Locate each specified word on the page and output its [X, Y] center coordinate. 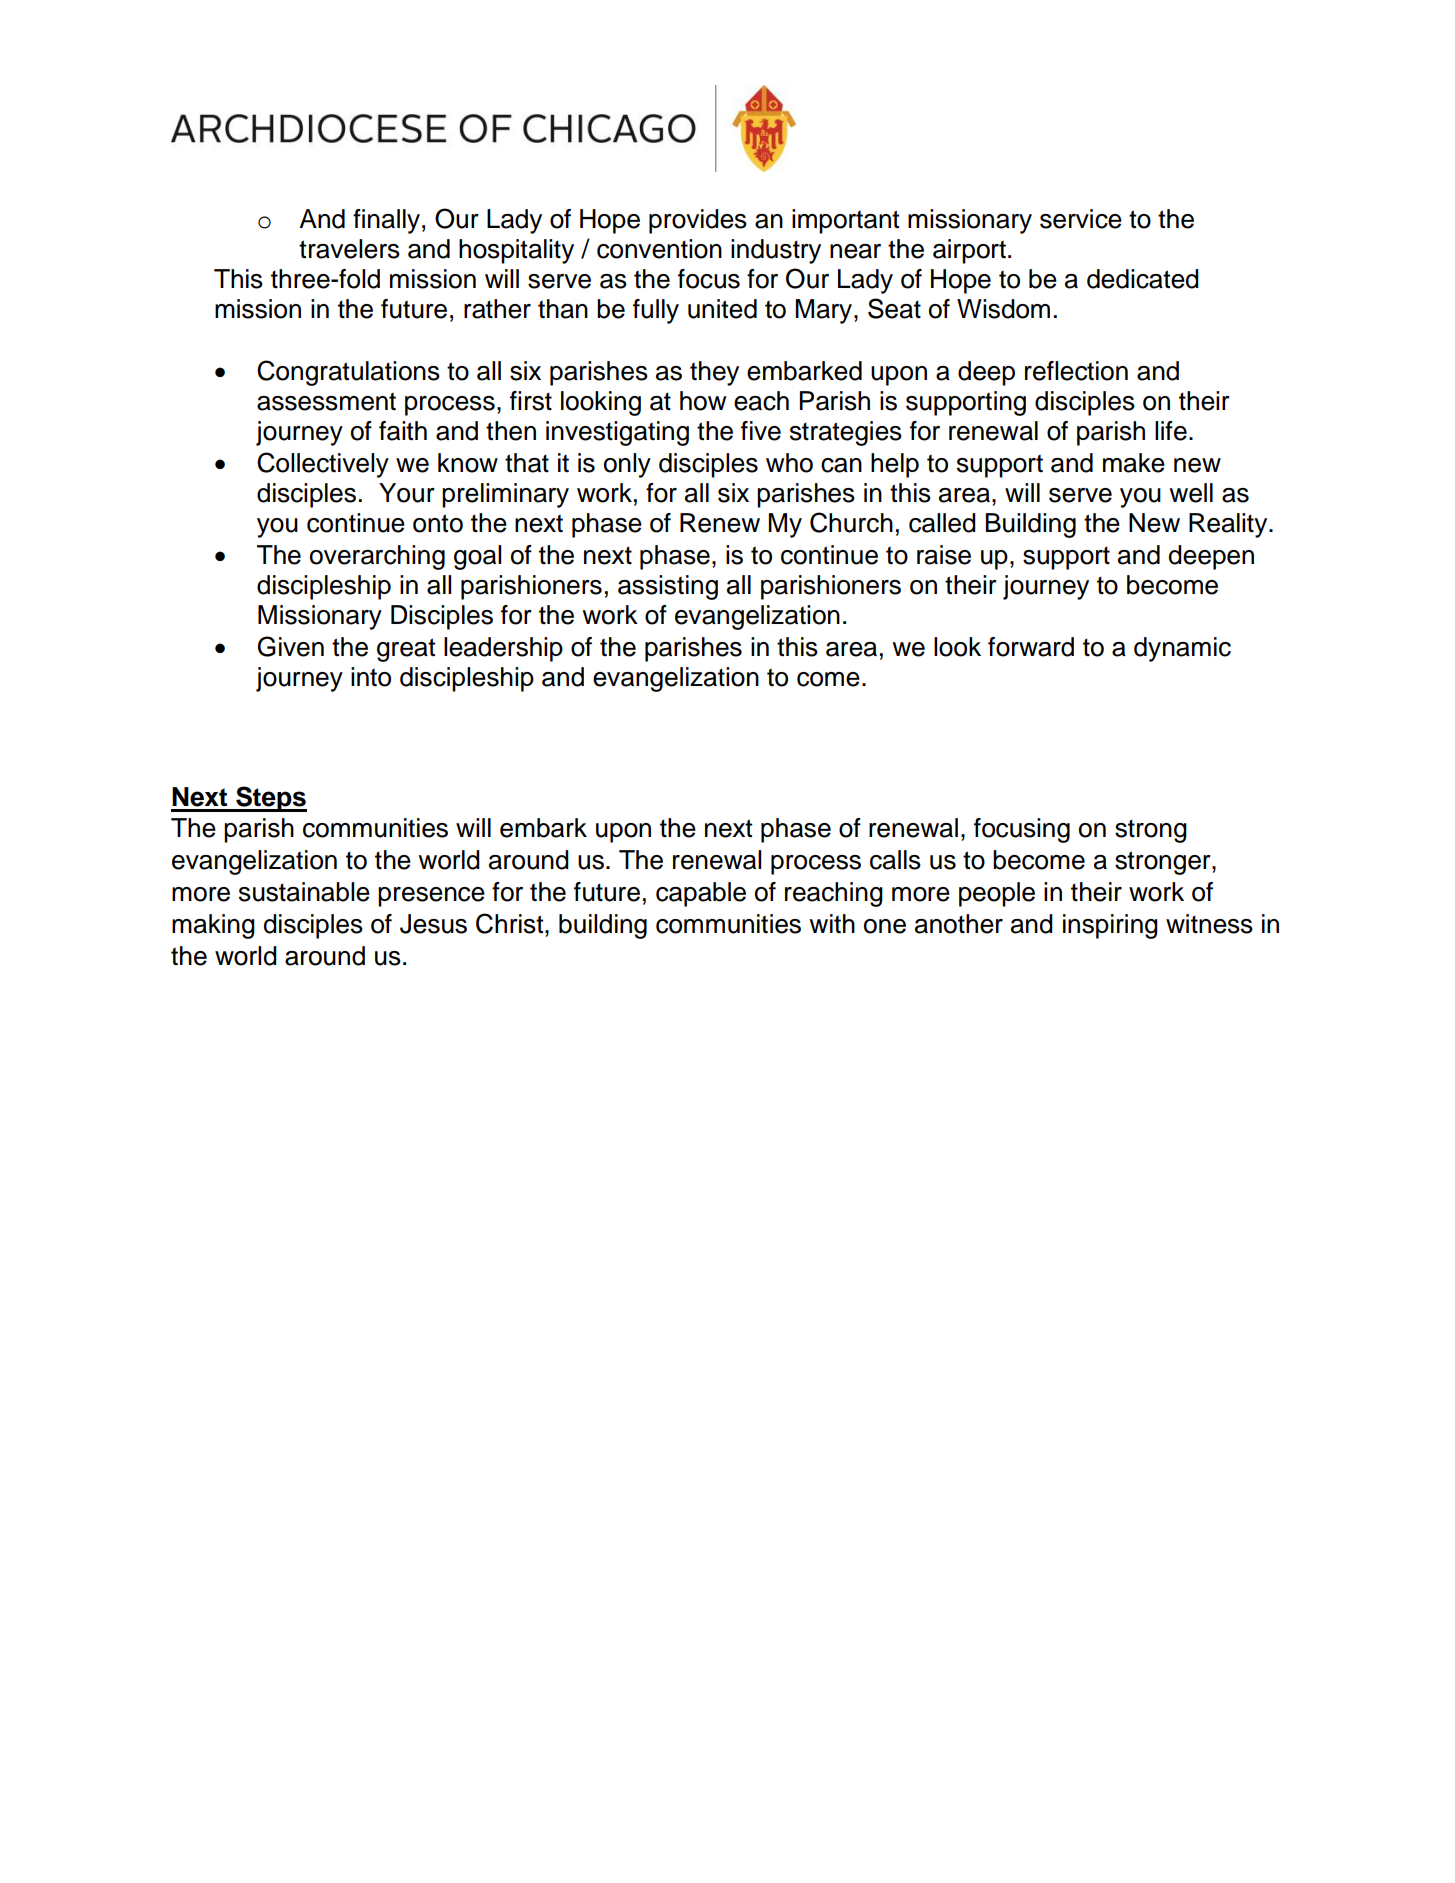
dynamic [1182, 649]
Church [851, 522]
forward [1031, 647]
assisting [668, 587]
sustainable [304, 892]
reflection [1076, 371]
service [1081, 219]
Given [291, 646]
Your [407, 493]
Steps [270, 799]
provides [698, 221]
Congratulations [348, 373]
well [1191, 493]
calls [895, 860]
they [714, 373]
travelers [349, 249]
